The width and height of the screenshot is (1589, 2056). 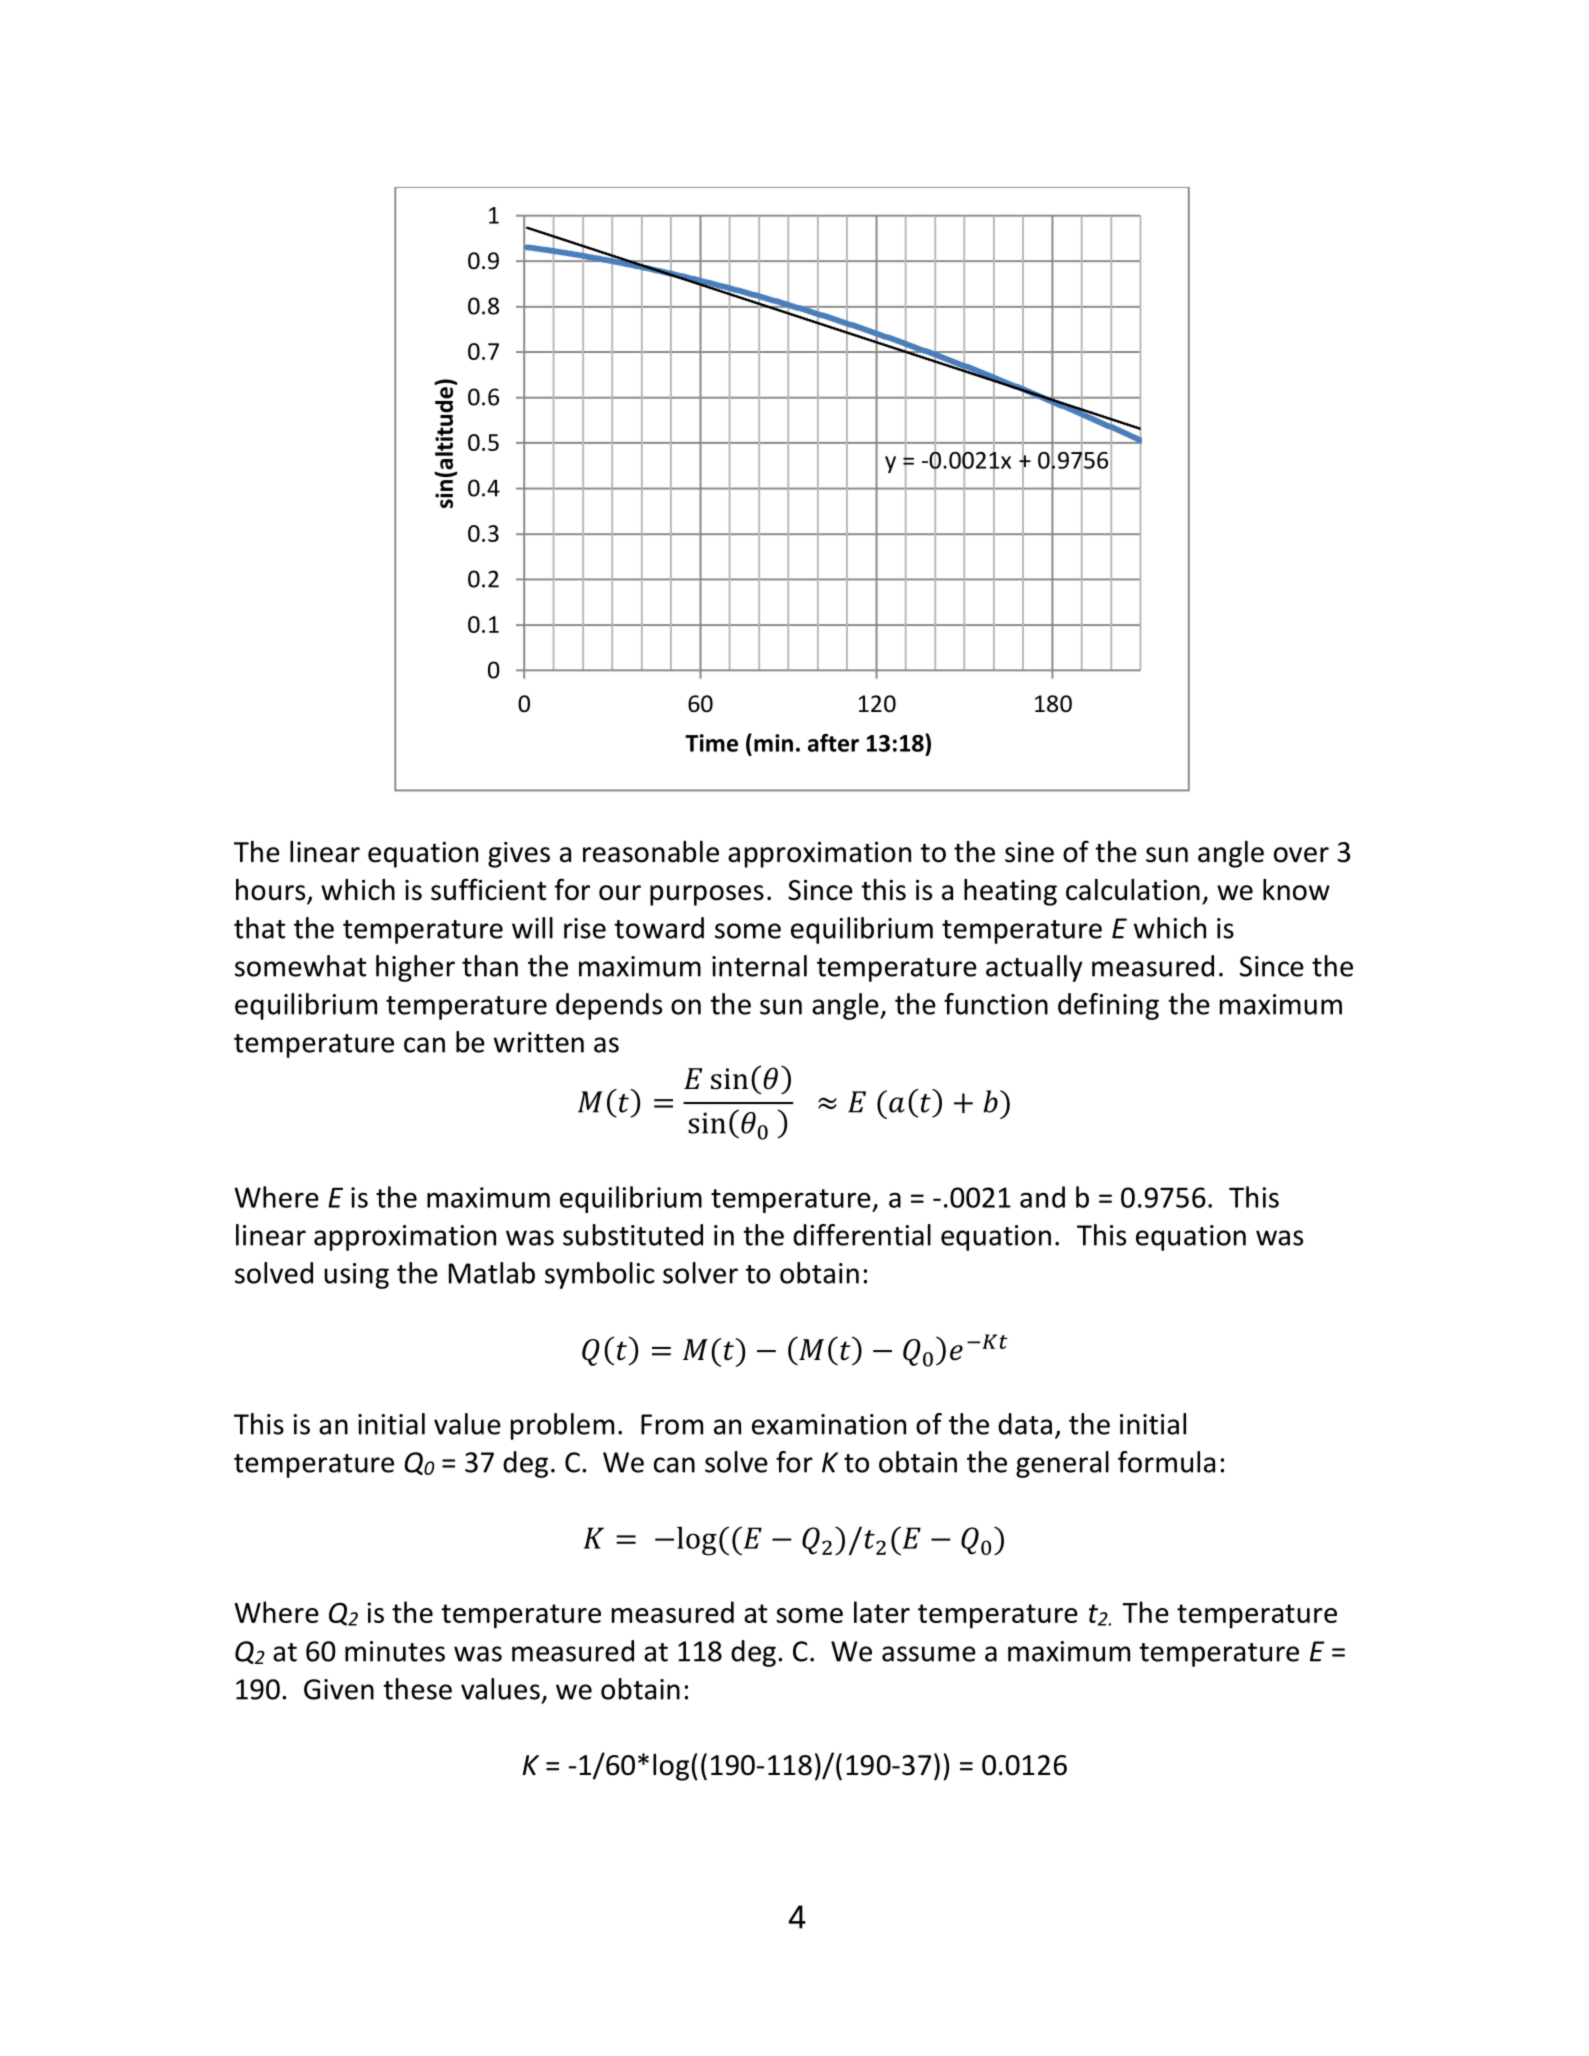 What do you see at coordinates (862, 1235) in the screenshot?
I see `differential` at bounding box center [862, 1235].
